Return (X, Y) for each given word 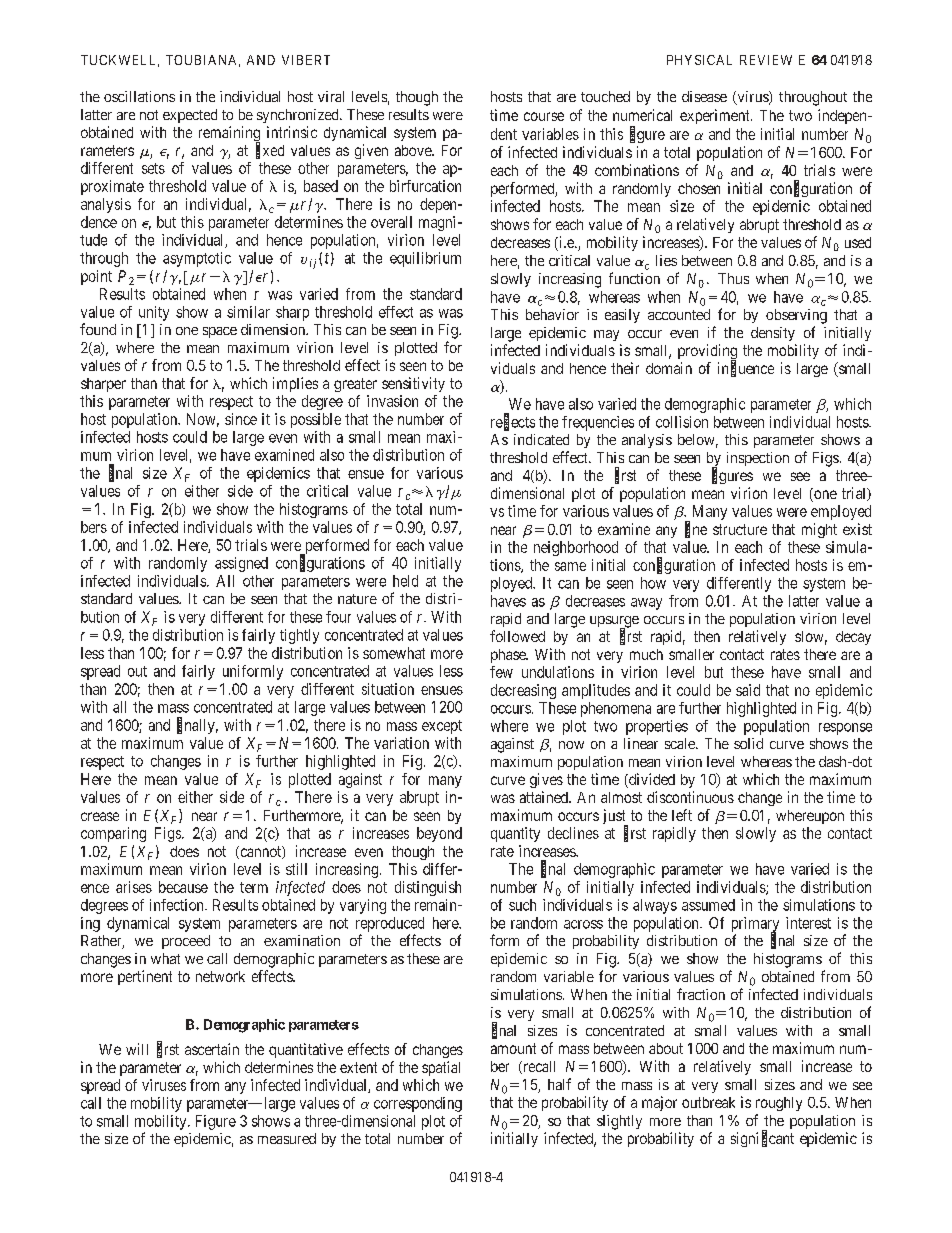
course (544, 116)
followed (517, 636)
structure (740, 529)
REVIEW (766, 60)
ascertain (212, 1049)
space (220, 332)
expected (190, 116)
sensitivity (413, 384)
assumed (708, 905)
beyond (439, 834)
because (183, 887)
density (773, 334)
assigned (241, 564)
